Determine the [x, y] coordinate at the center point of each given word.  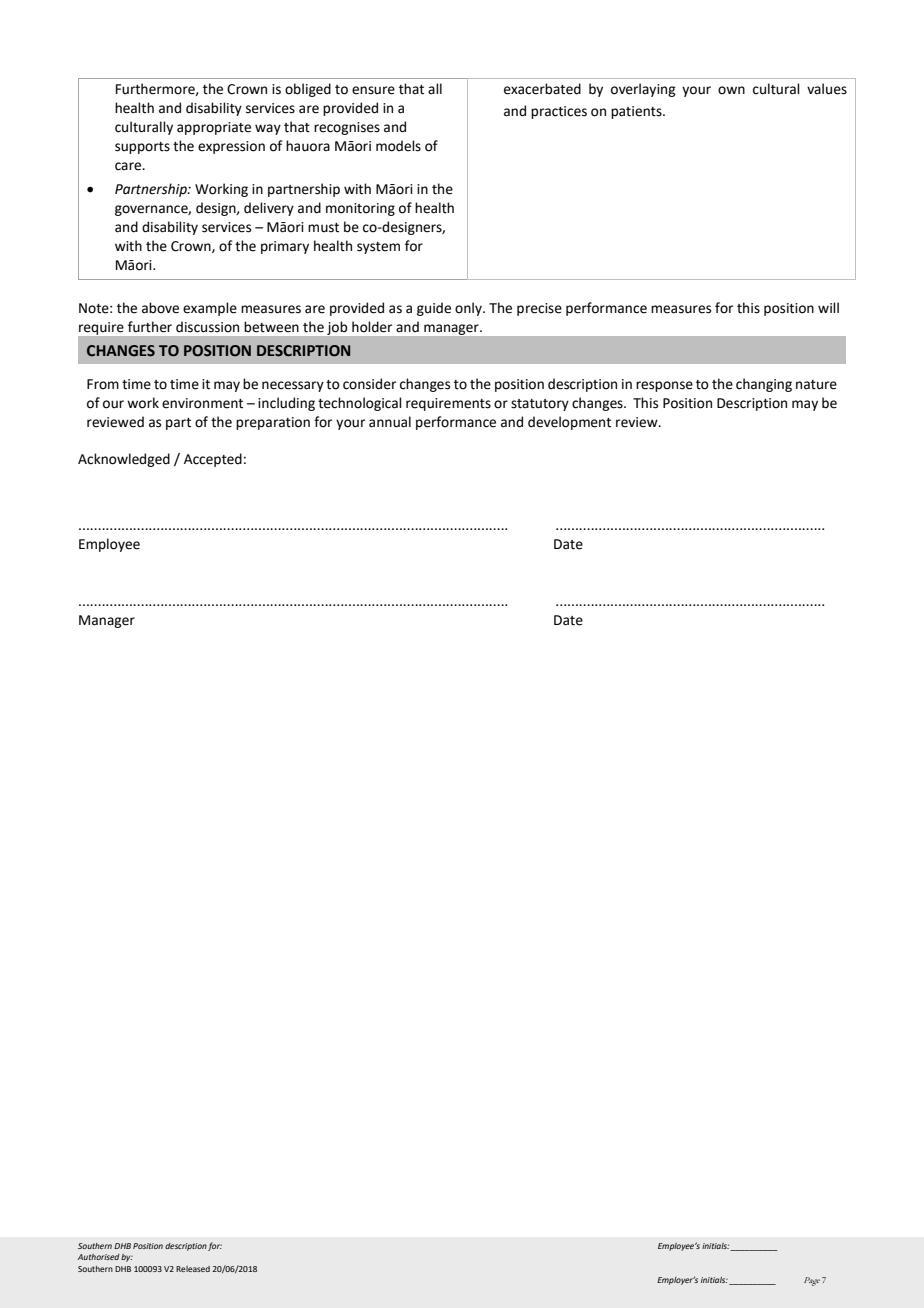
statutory [540, 405]
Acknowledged [124, 460]
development [569, 423]
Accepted [213, 460]
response [664, 386]
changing [764, 385]
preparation [273, 423]
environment [202, 403]
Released [193, 1269]
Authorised [99, 1257]
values [827, 89]
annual [390, 422]
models [398, 146]
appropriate [214, 128]
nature [816, 385]
